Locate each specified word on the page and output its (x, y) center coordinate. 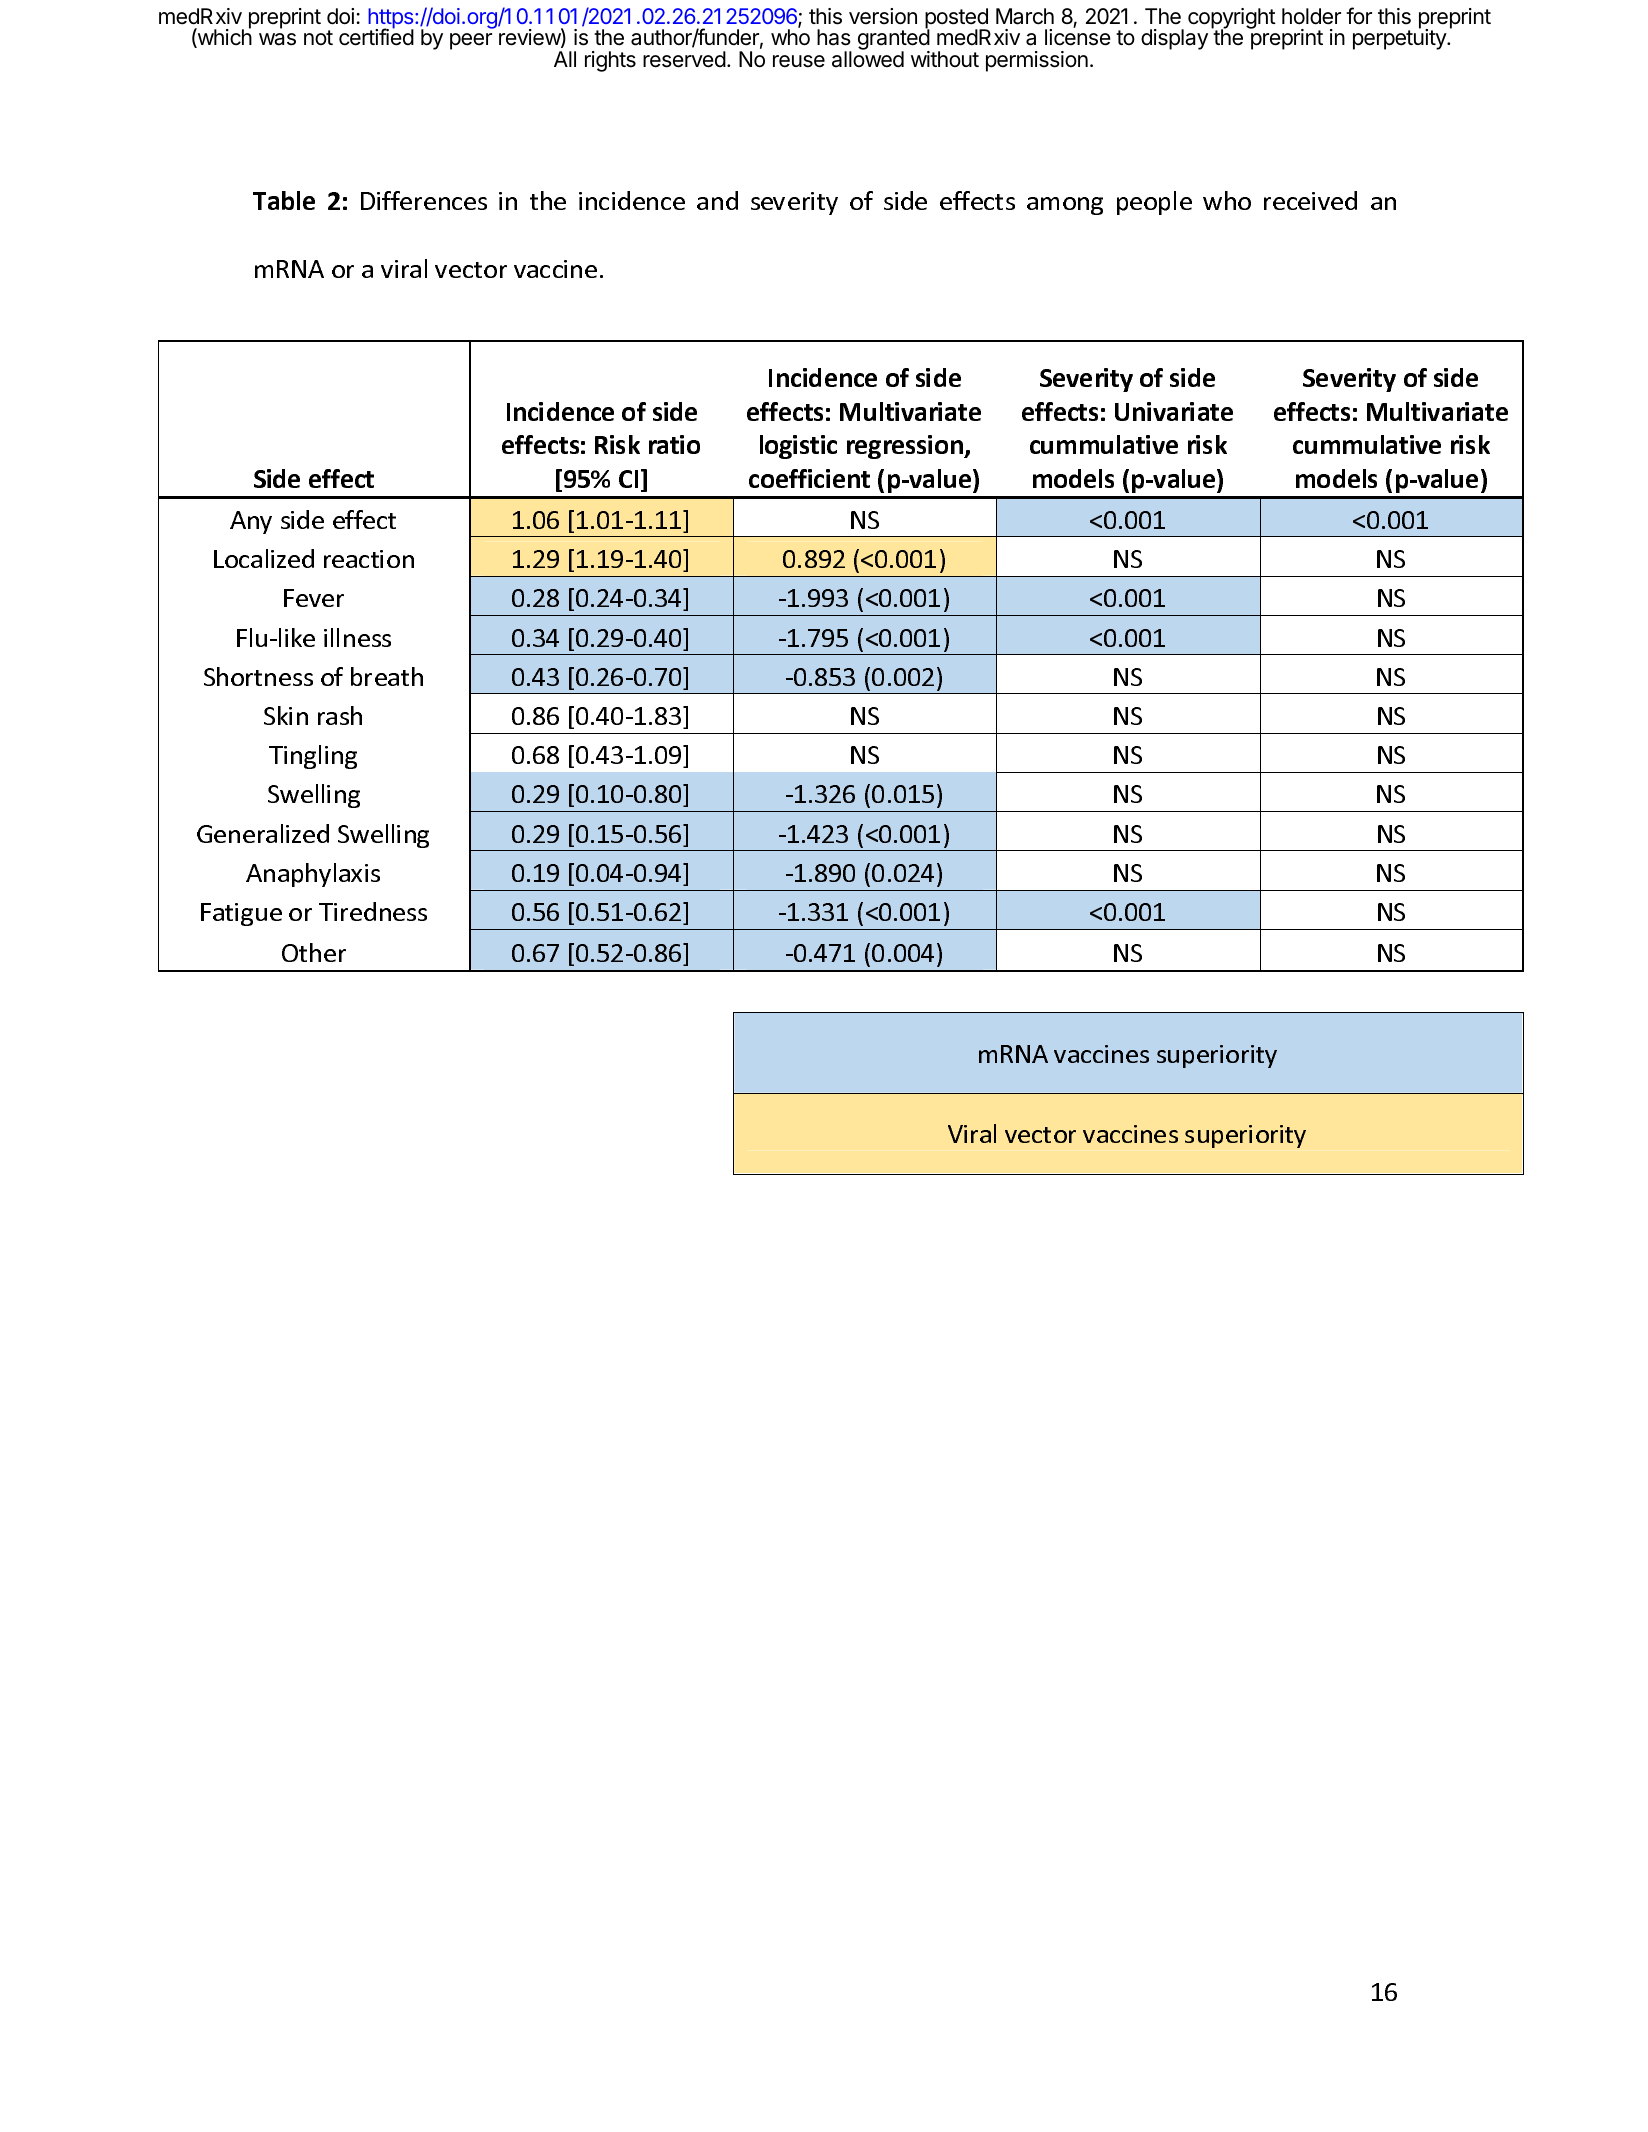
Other (314, 952)
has (834, 37)
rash (340, 715)
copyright (1232, 19)
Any (251, 522)
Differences (424, 200)
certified (376, 37)
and (717, 200)
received (1310, 200)
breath (387, 676)
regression (906, 447)
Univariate (1174, 411)
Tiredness (373, 911)
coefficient (809, 478)
